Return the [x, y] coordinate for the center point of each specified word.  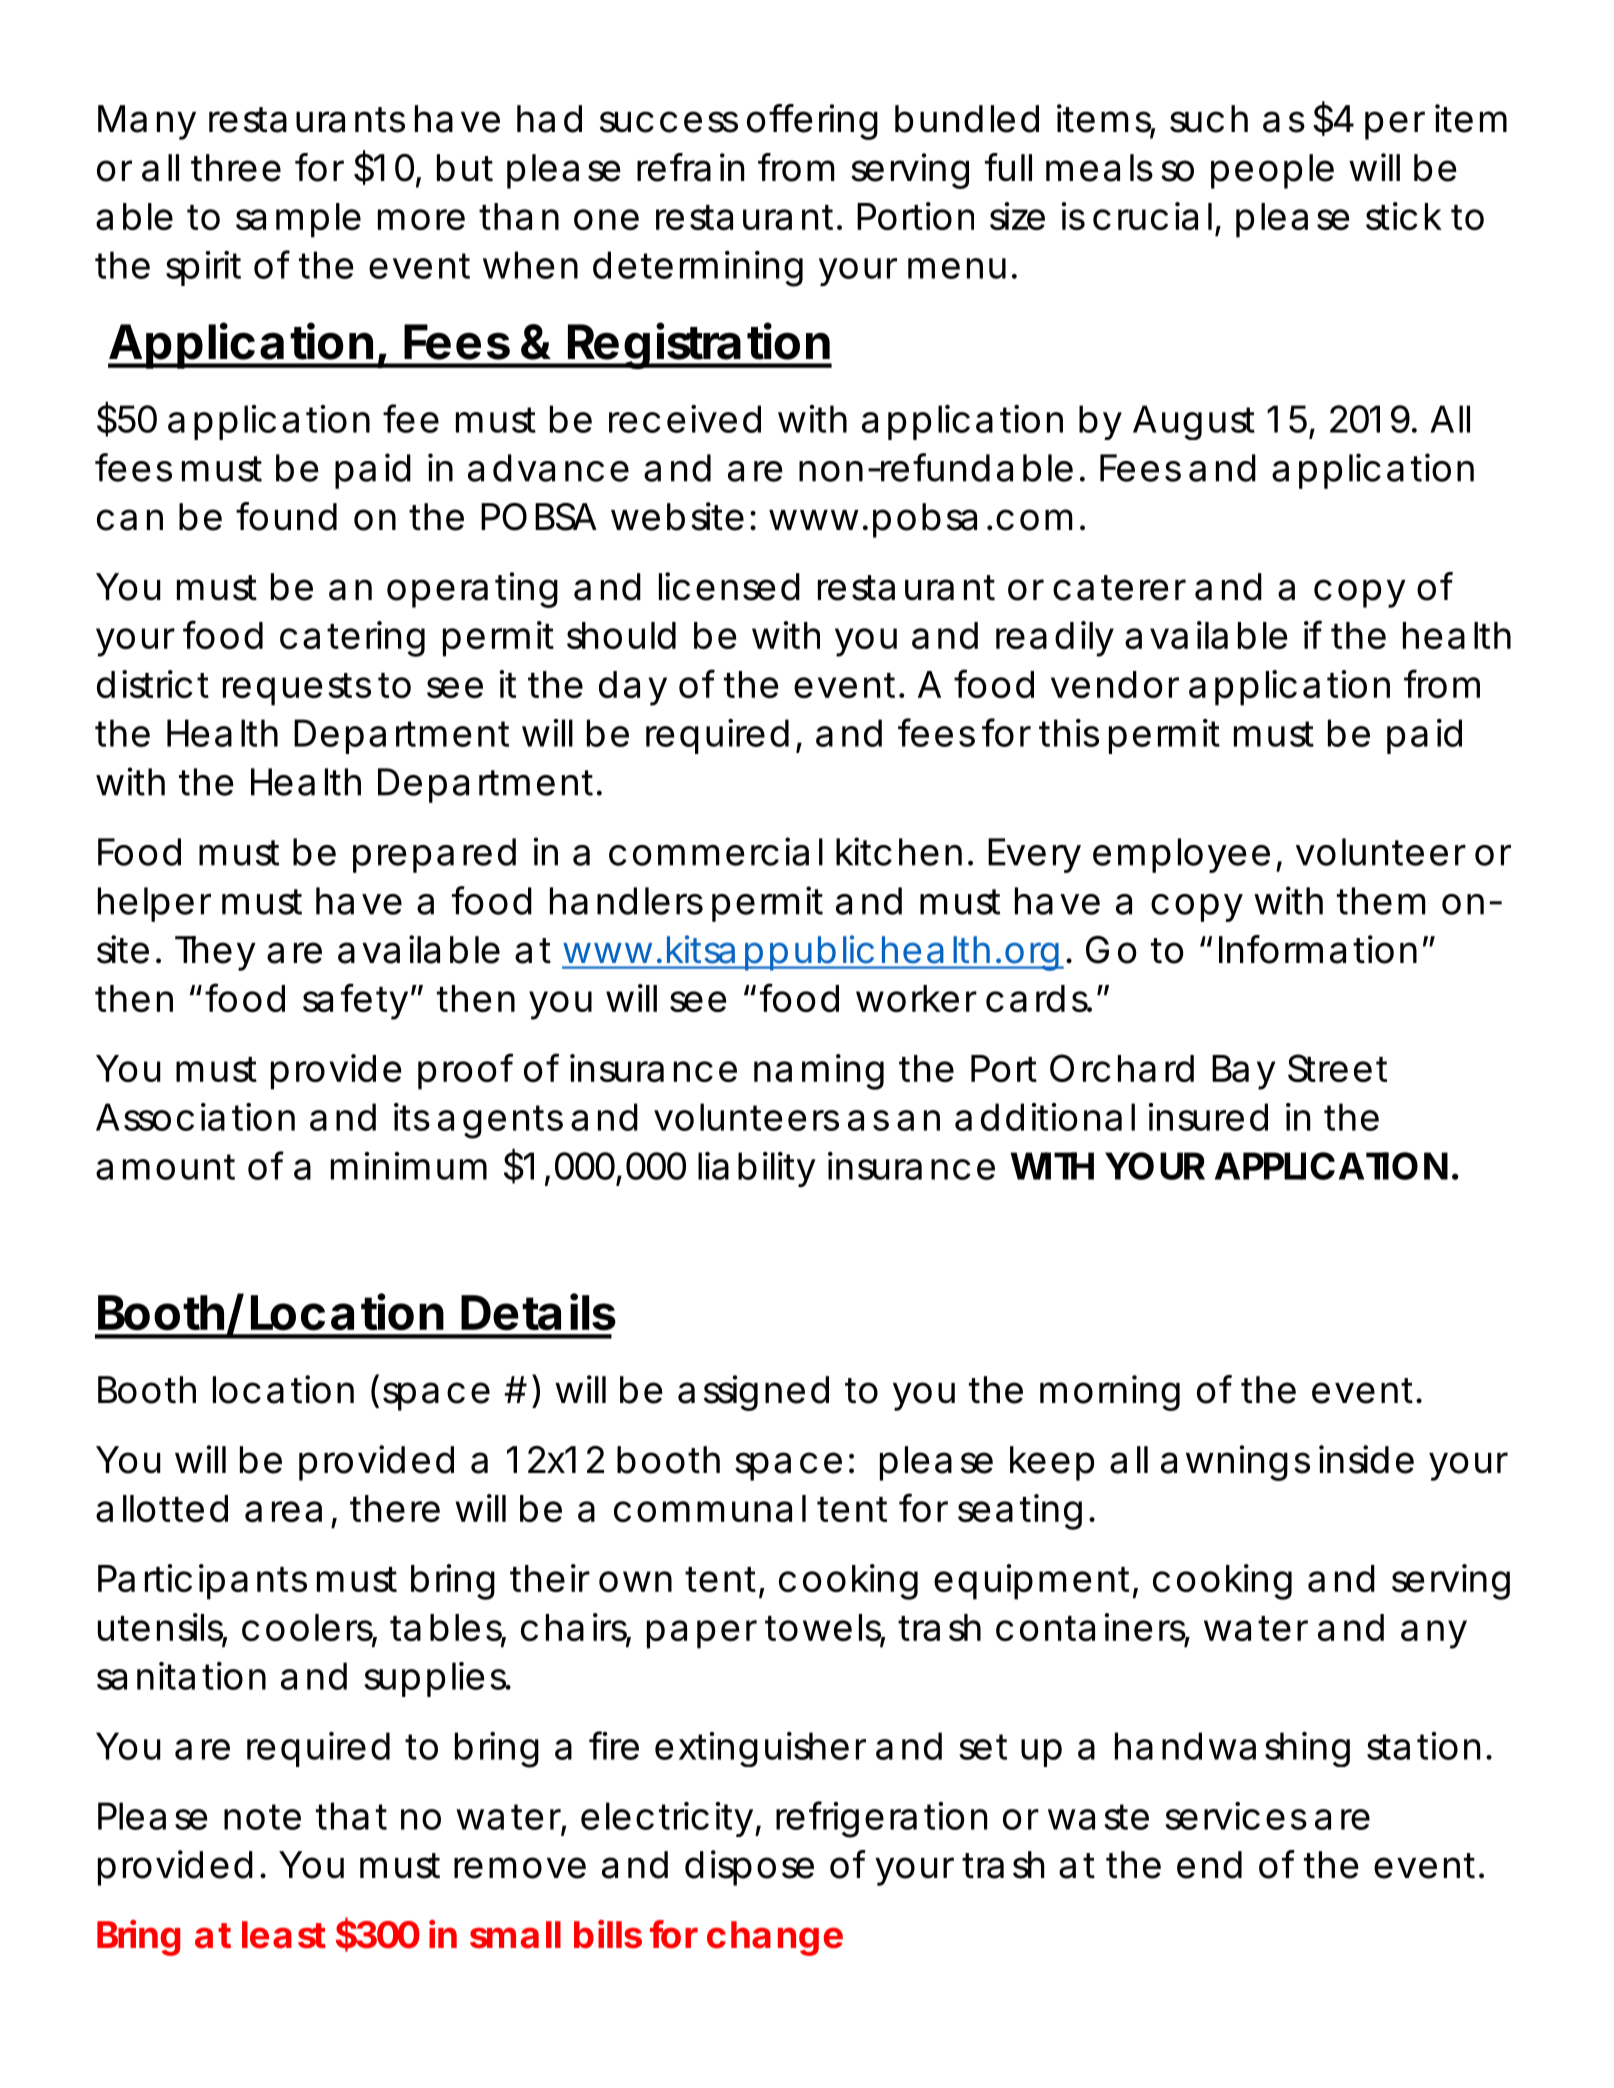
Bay [1243, 1072]
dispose [749, 1868]
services [1236, 1816]
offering [812, 122]
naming [819, 1072]
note [262, 1817]
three [236, 168]
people [1272, 171]
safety [357, 1001]
